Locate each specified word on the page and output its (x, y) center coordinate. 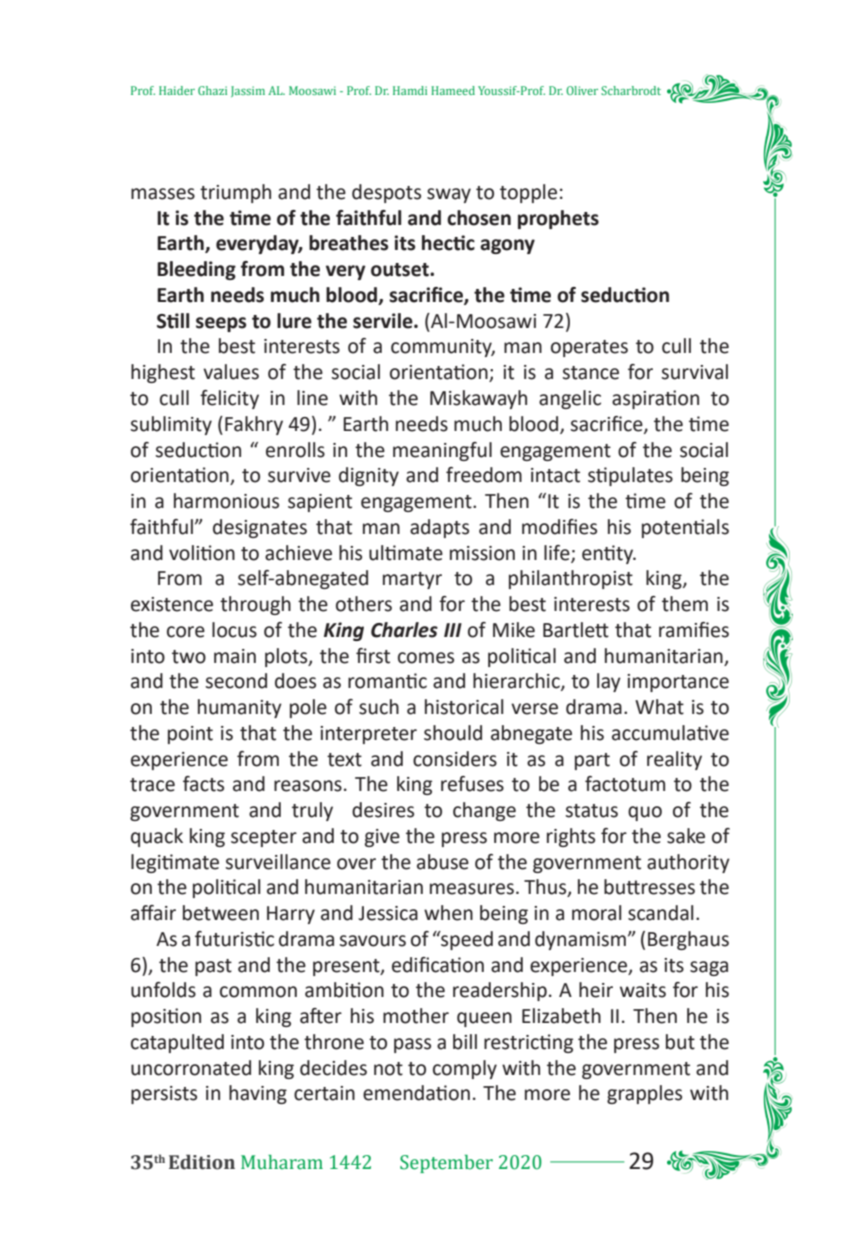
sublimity (171, 425)
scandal (660, 913)
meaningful (442, 451)
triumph (235, 193)
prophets (558, 219)
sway (449, 195)
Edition (202, 1162)
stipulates (630, 476)
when (448, 913)
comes (426, 658)
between (221, 913)
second (236, 681)
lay (609, 682)
